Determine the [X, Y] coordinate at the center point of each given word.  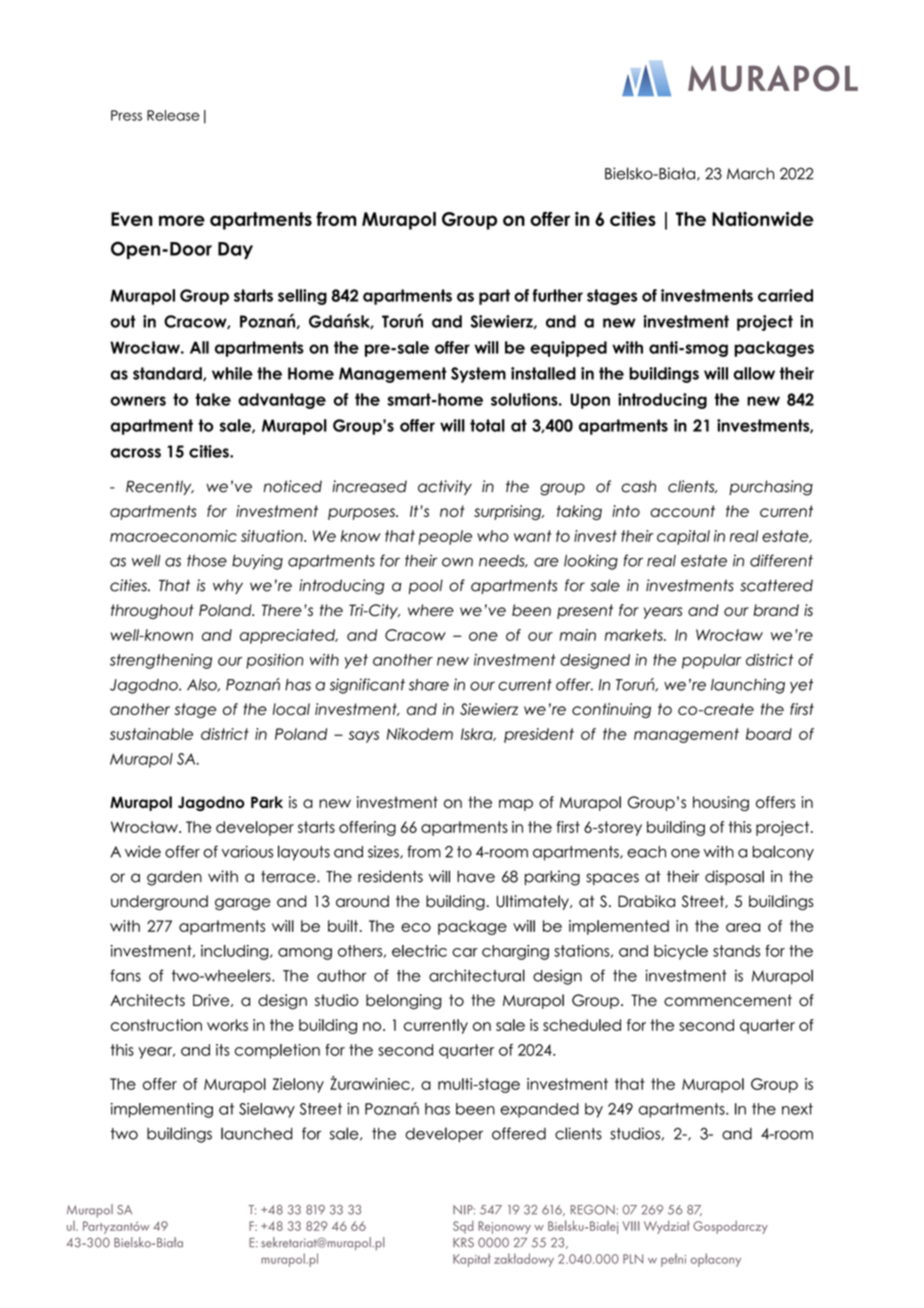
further [558, 295]
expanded [539, 1110]
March [750, 173]
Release [173, 115]
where [431, 610]
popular [711, 661]
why [228, 586]
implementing [162, 1110]
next [797, 1109]
